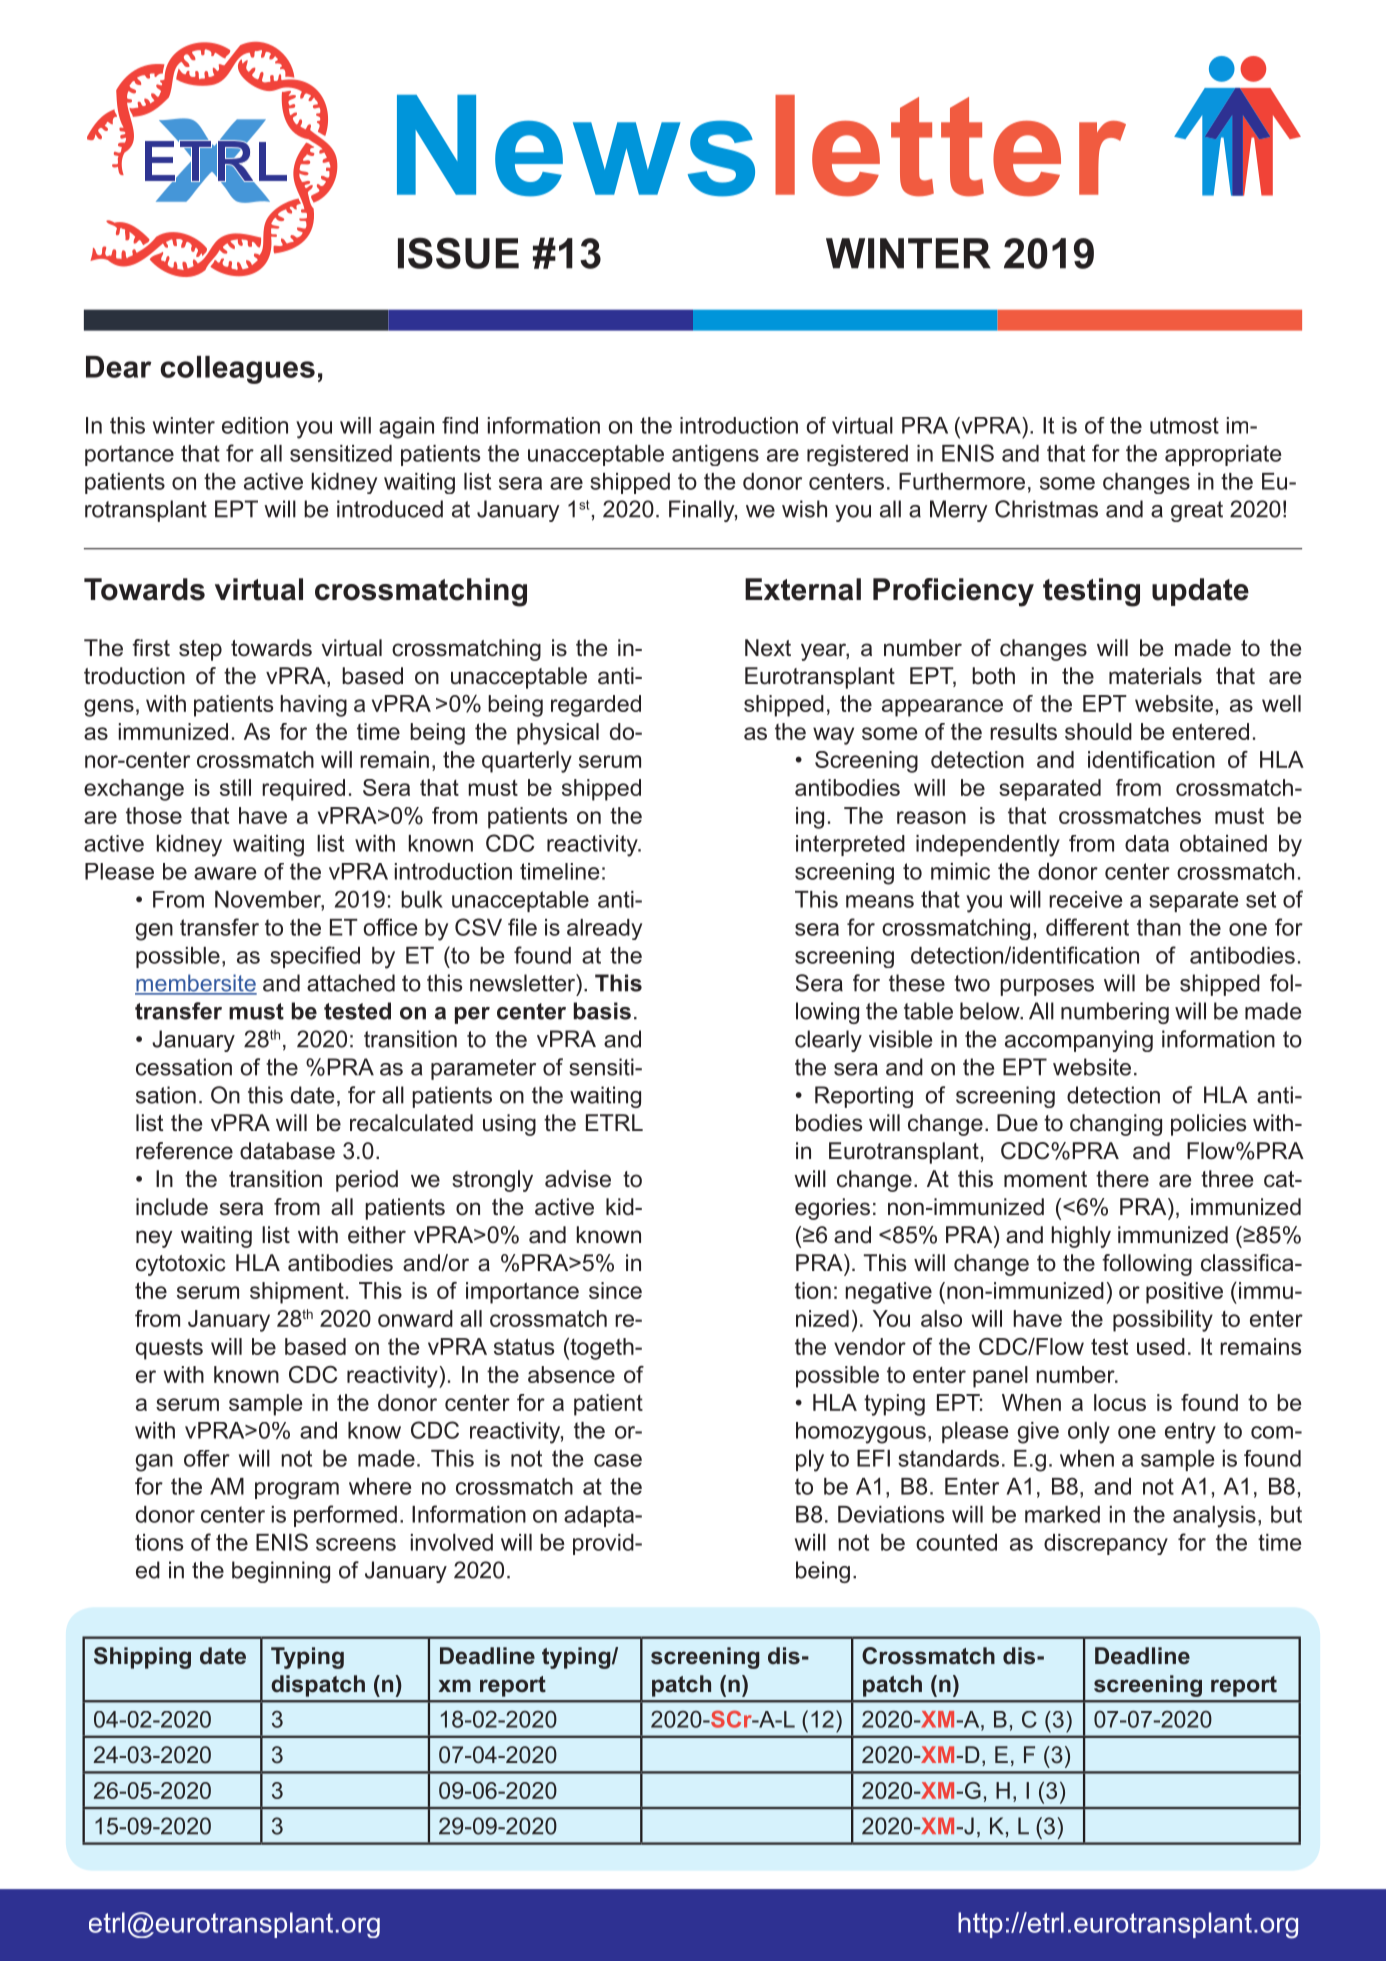 Image resolution: width=1386 pixels, height=1961 pixels. I want to click on utmost, so click(1184, 425).
